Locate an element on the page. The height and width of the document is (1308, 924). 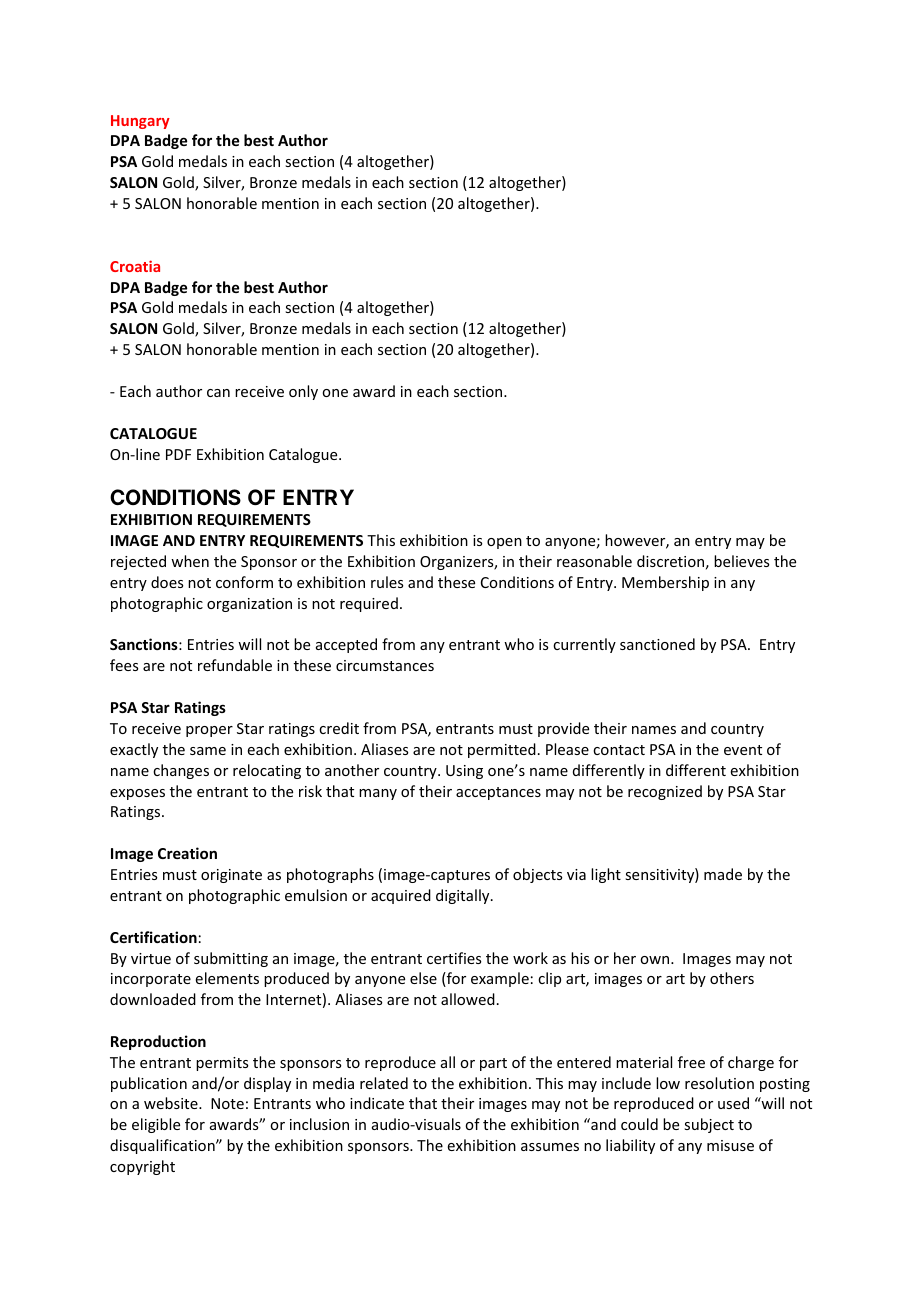
only is located at coordinates (303, 392).
